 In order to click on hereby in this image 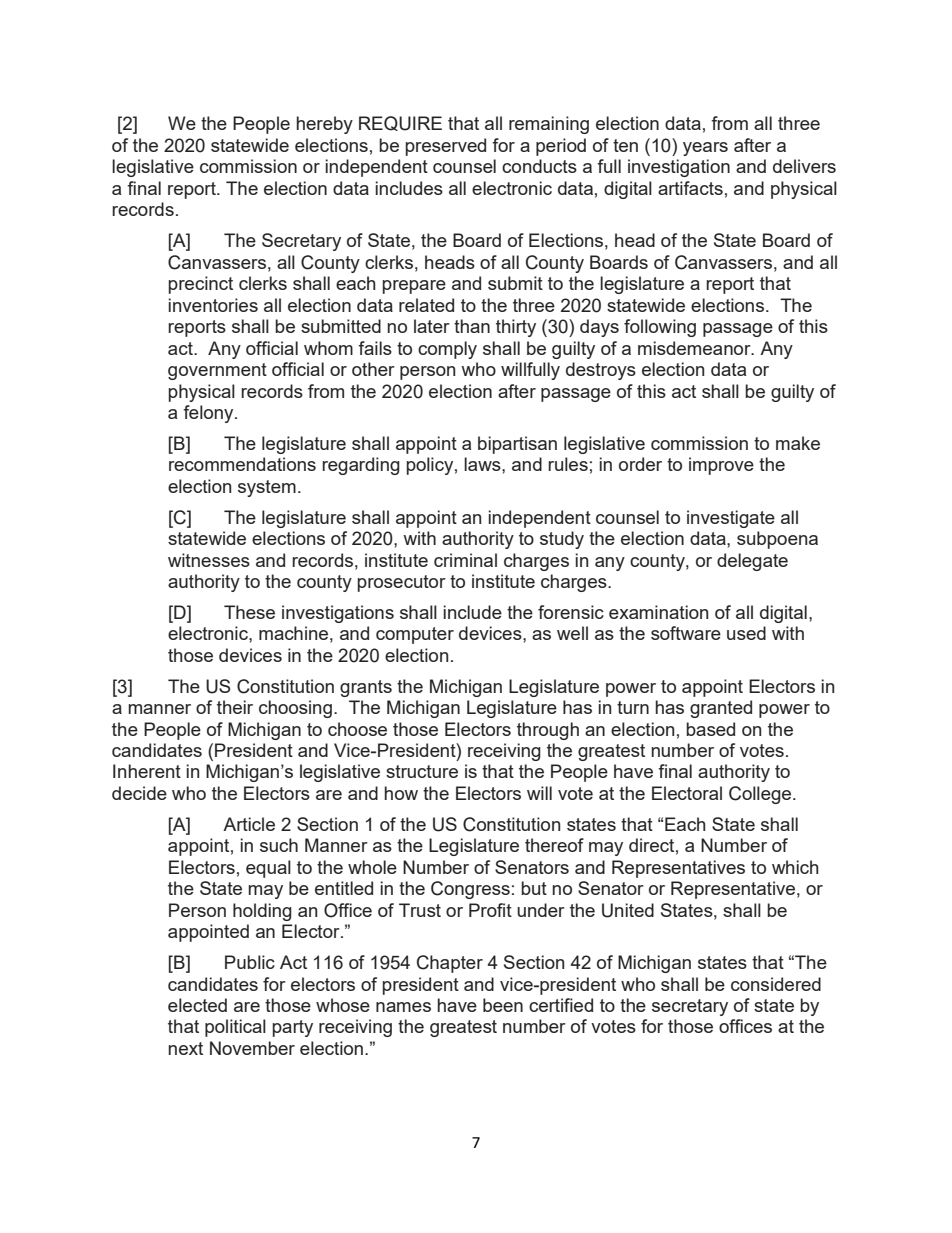, I will do `click(325, 125)`.
